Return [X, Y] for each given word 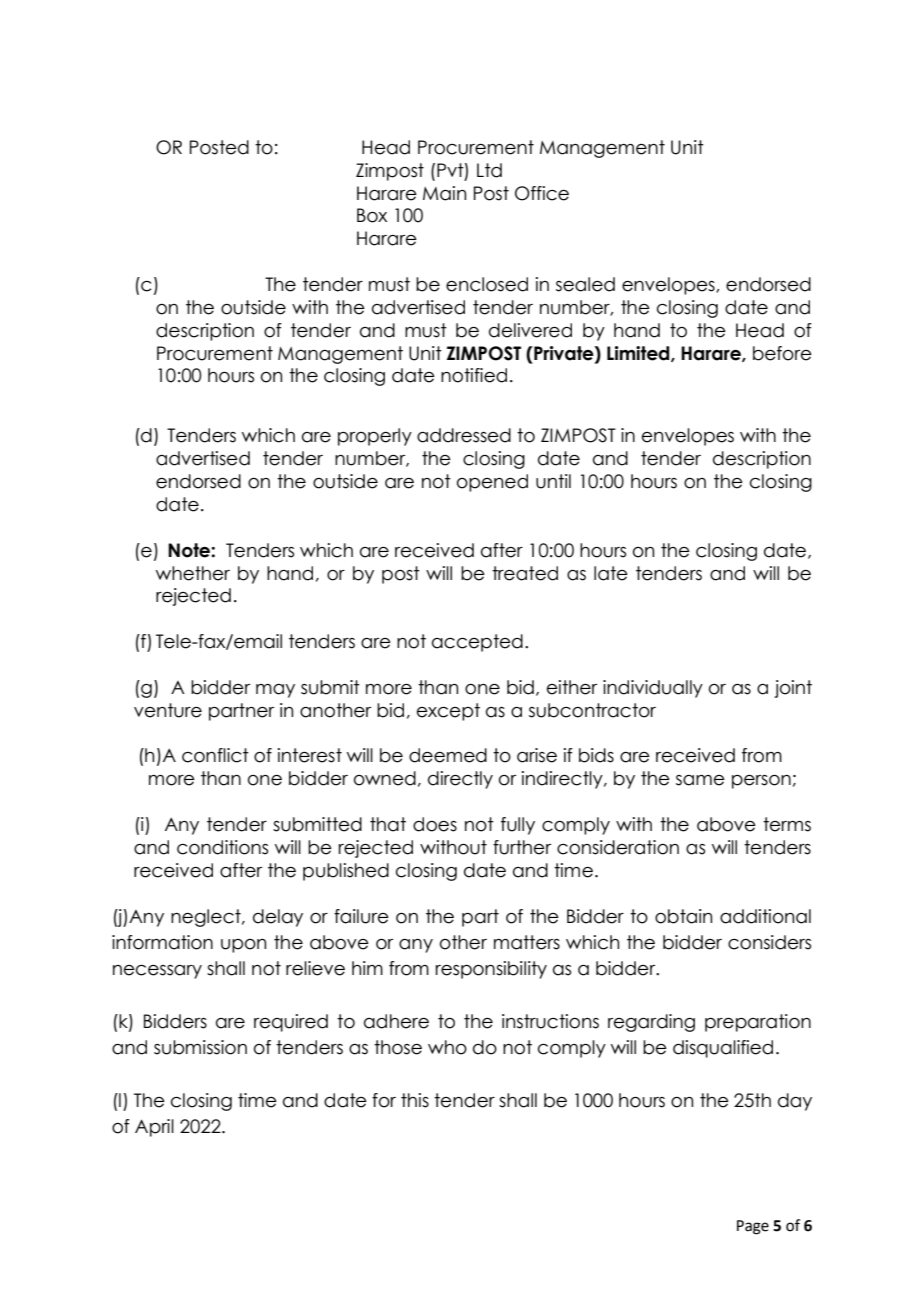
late [611, 573]
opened [492, 483]
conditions [222, 847]
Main [444, 193]
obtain [683, 916]
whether [193, 573]
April [154, 1128]
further [522, 847]
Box [372, 215]
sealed [585, 284]
